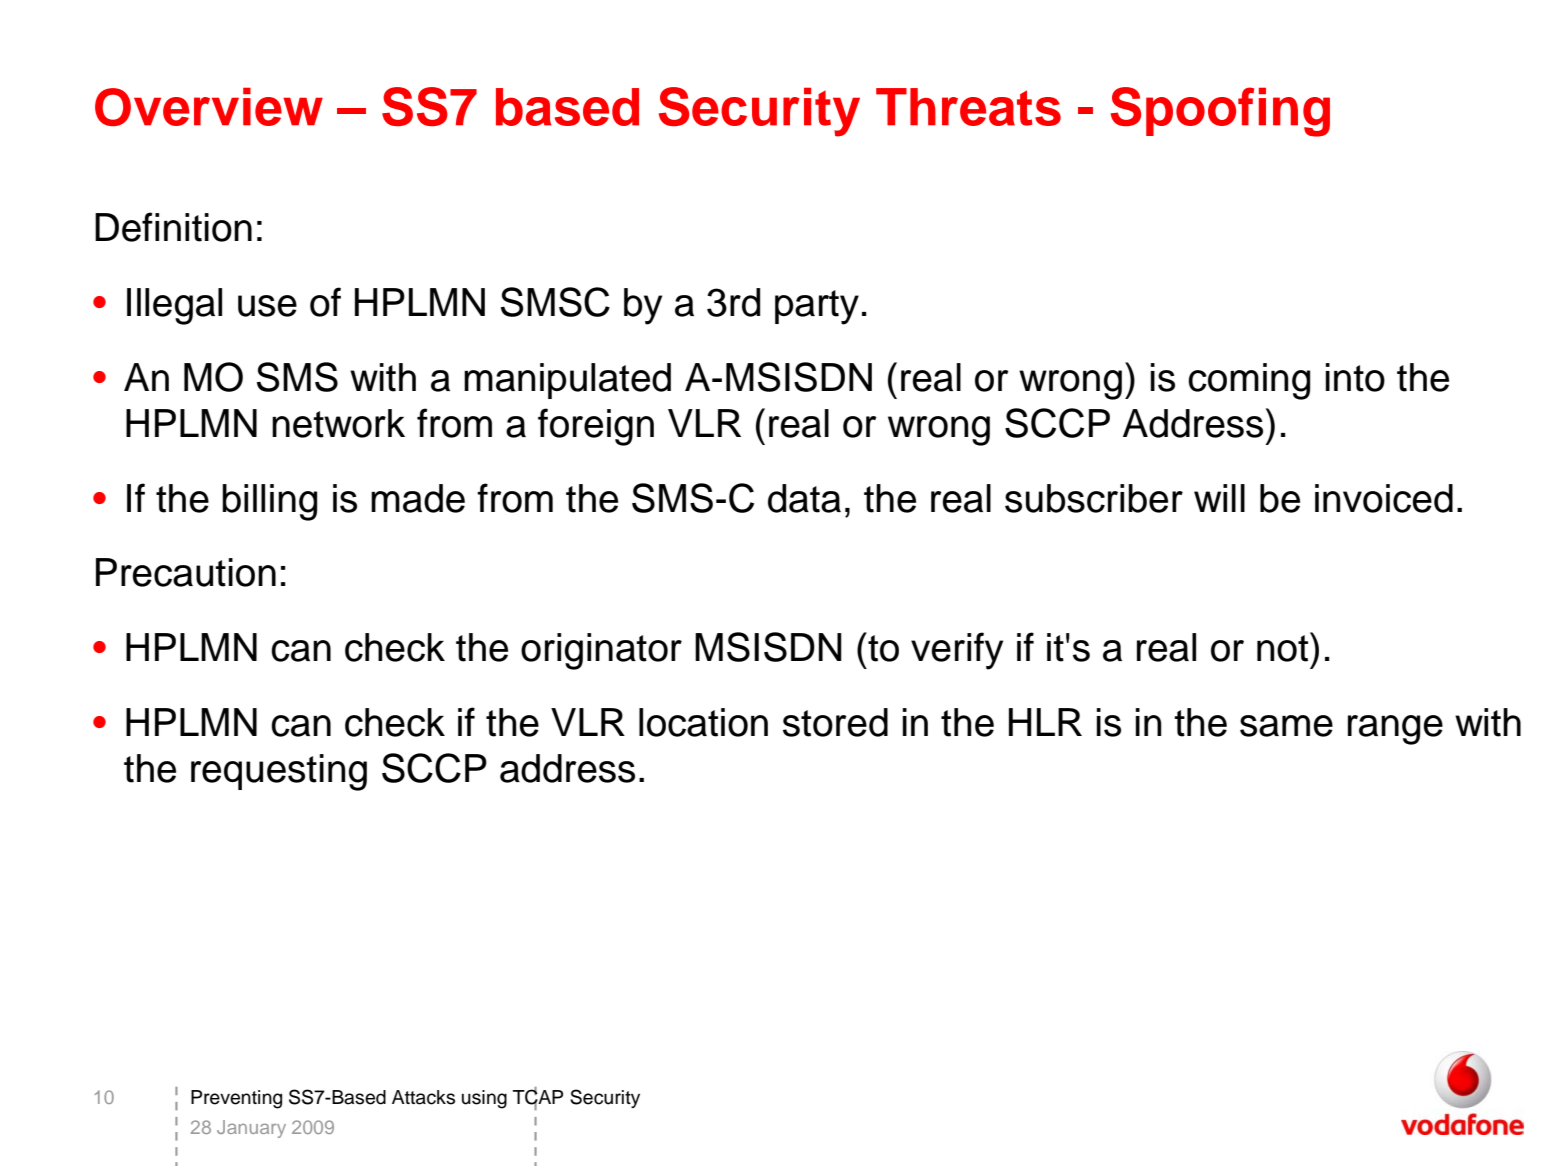  I want to click on Preventing, so click(236, 1099).
